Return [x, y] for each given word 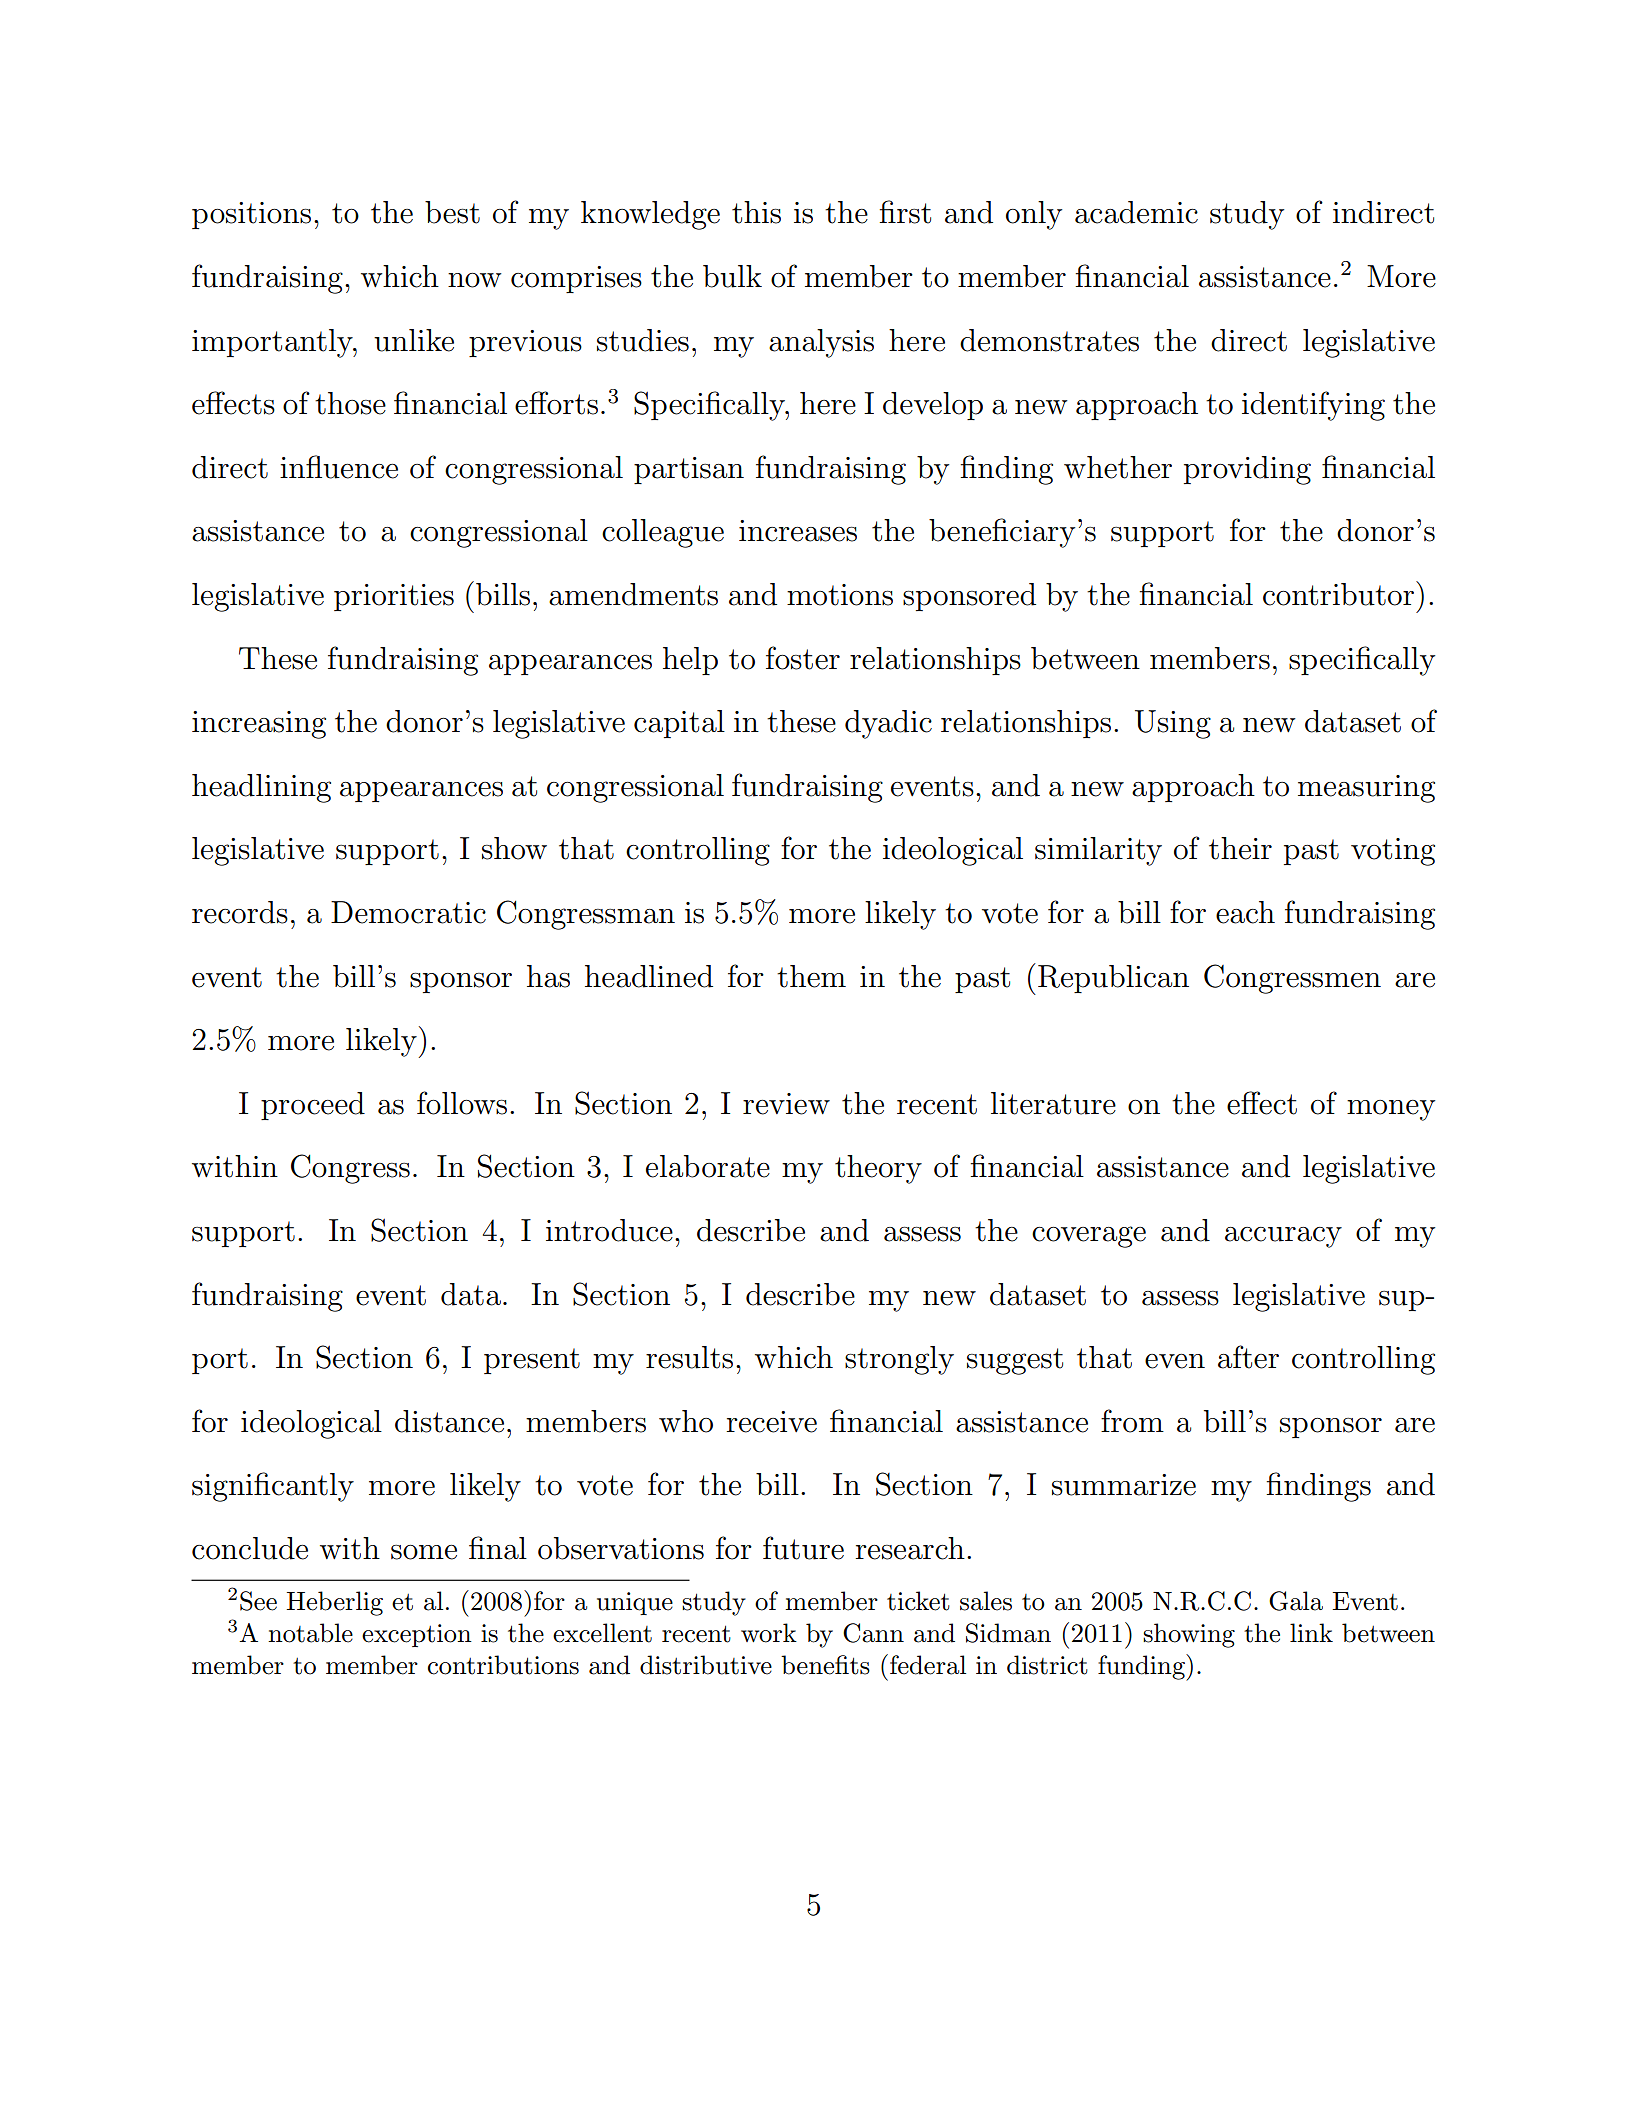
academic [1136, 212]
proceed [313, 1106]
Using [1173, 724]
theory [878, 1169]
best [452, 212]
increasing [259, 725]
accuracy [1283, 1237]
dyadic [888, 724]
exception [417, 1635]
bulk [732, 276]
